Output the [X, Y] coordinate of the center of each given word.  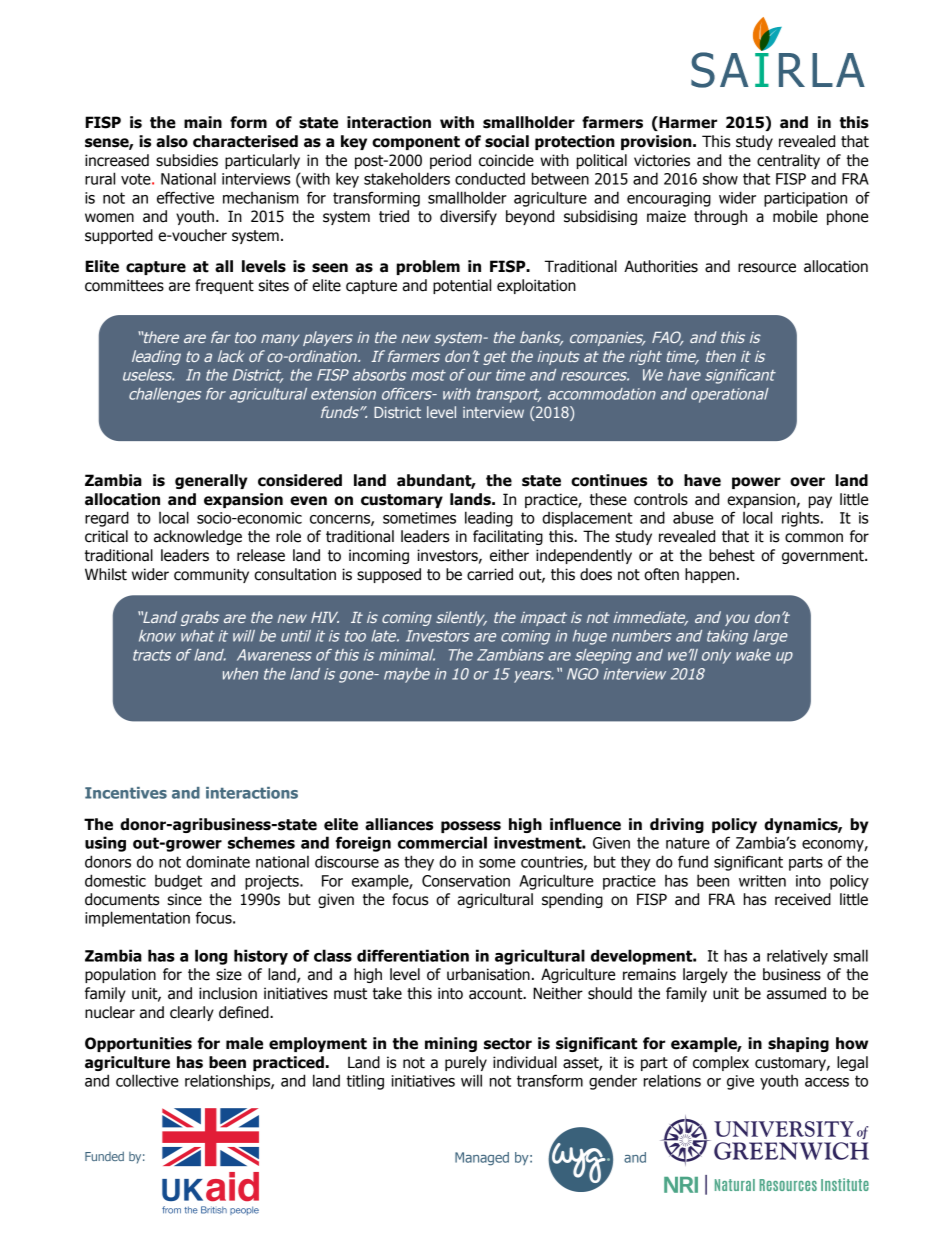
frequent [224, 286]
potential [462, 286]
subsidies [187, 160]
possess [471, 827]
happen [710, 575]
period [450, 161]
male [244, 1043]
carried [490, 574]
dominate [218, 861]
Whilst [106, 574]
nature [688, 843]
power [756, 483]
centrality [788, 161]
